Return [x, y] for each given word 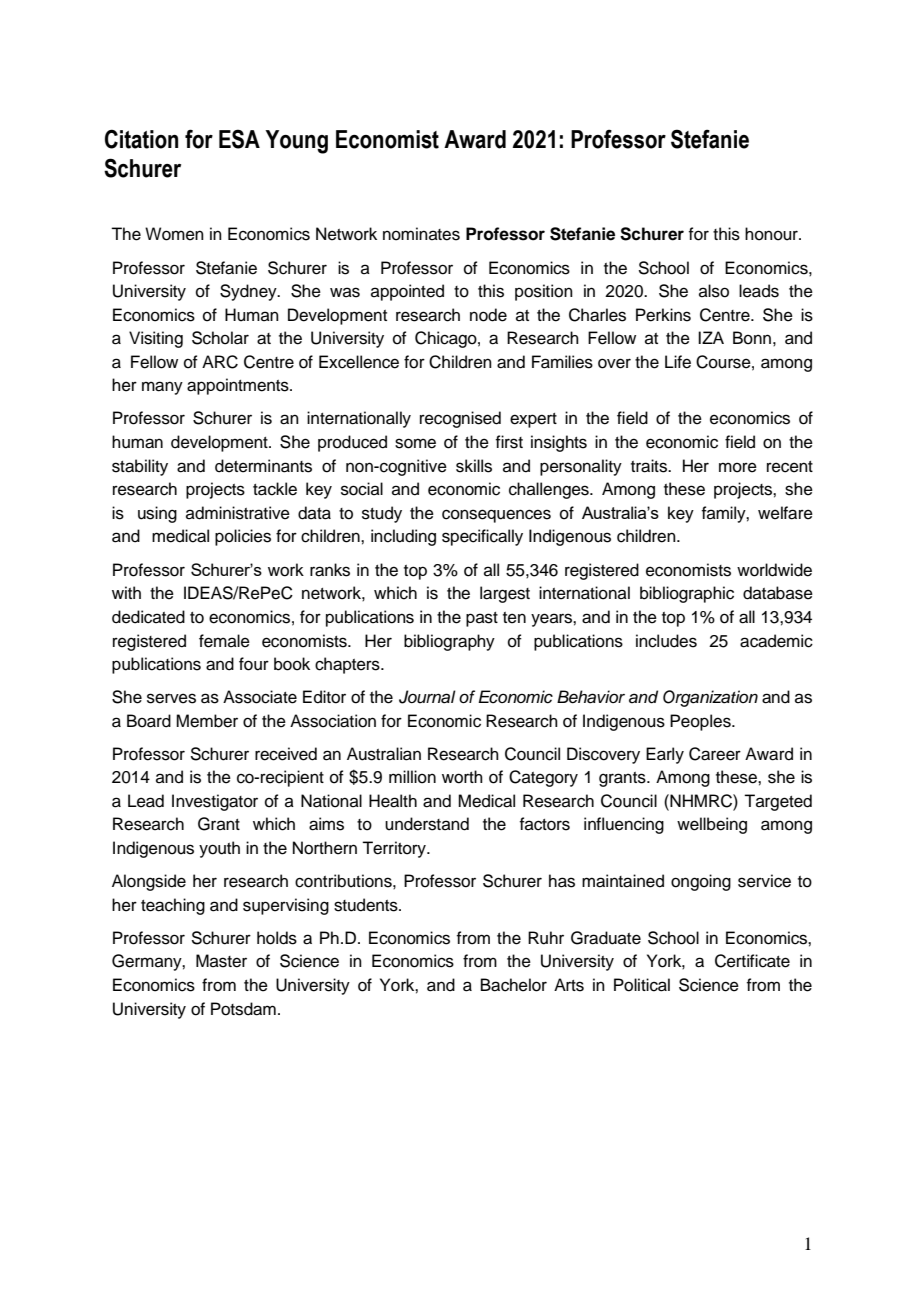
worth [462, 777]
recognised [460, 419]
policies [243, 537]
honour [772, 234]
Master [221, 961]
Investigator [215, 802]
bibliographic [687, 594]
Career [715, 754]
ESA [239, 139]
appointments [239, 386]
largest [505, 594]
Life [678, 362]
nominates [421, 234]
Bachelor [514, 985]
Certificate [752, 961]
